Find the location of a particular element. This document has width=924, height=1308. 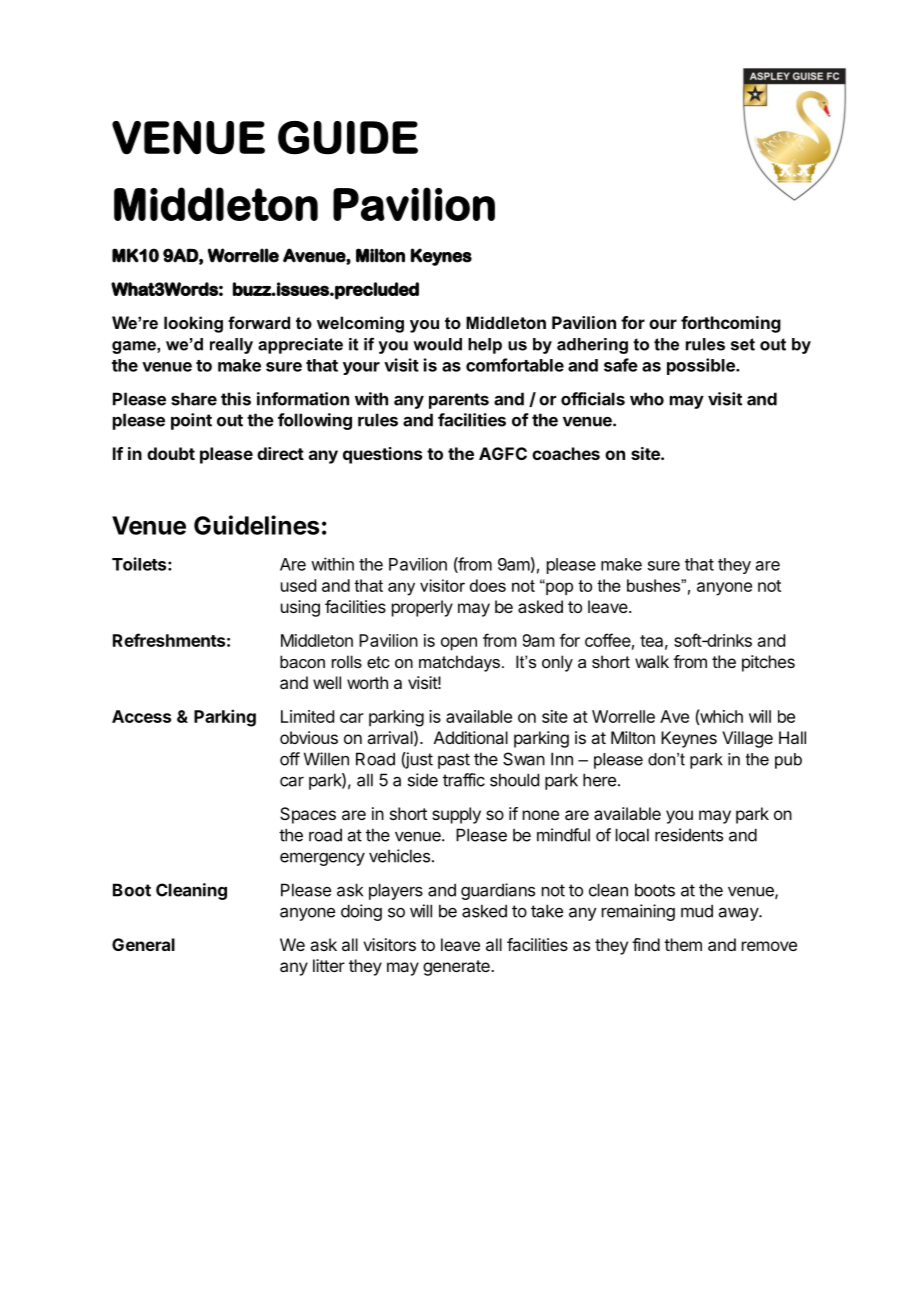

used is located at coordinates (298, 585).
